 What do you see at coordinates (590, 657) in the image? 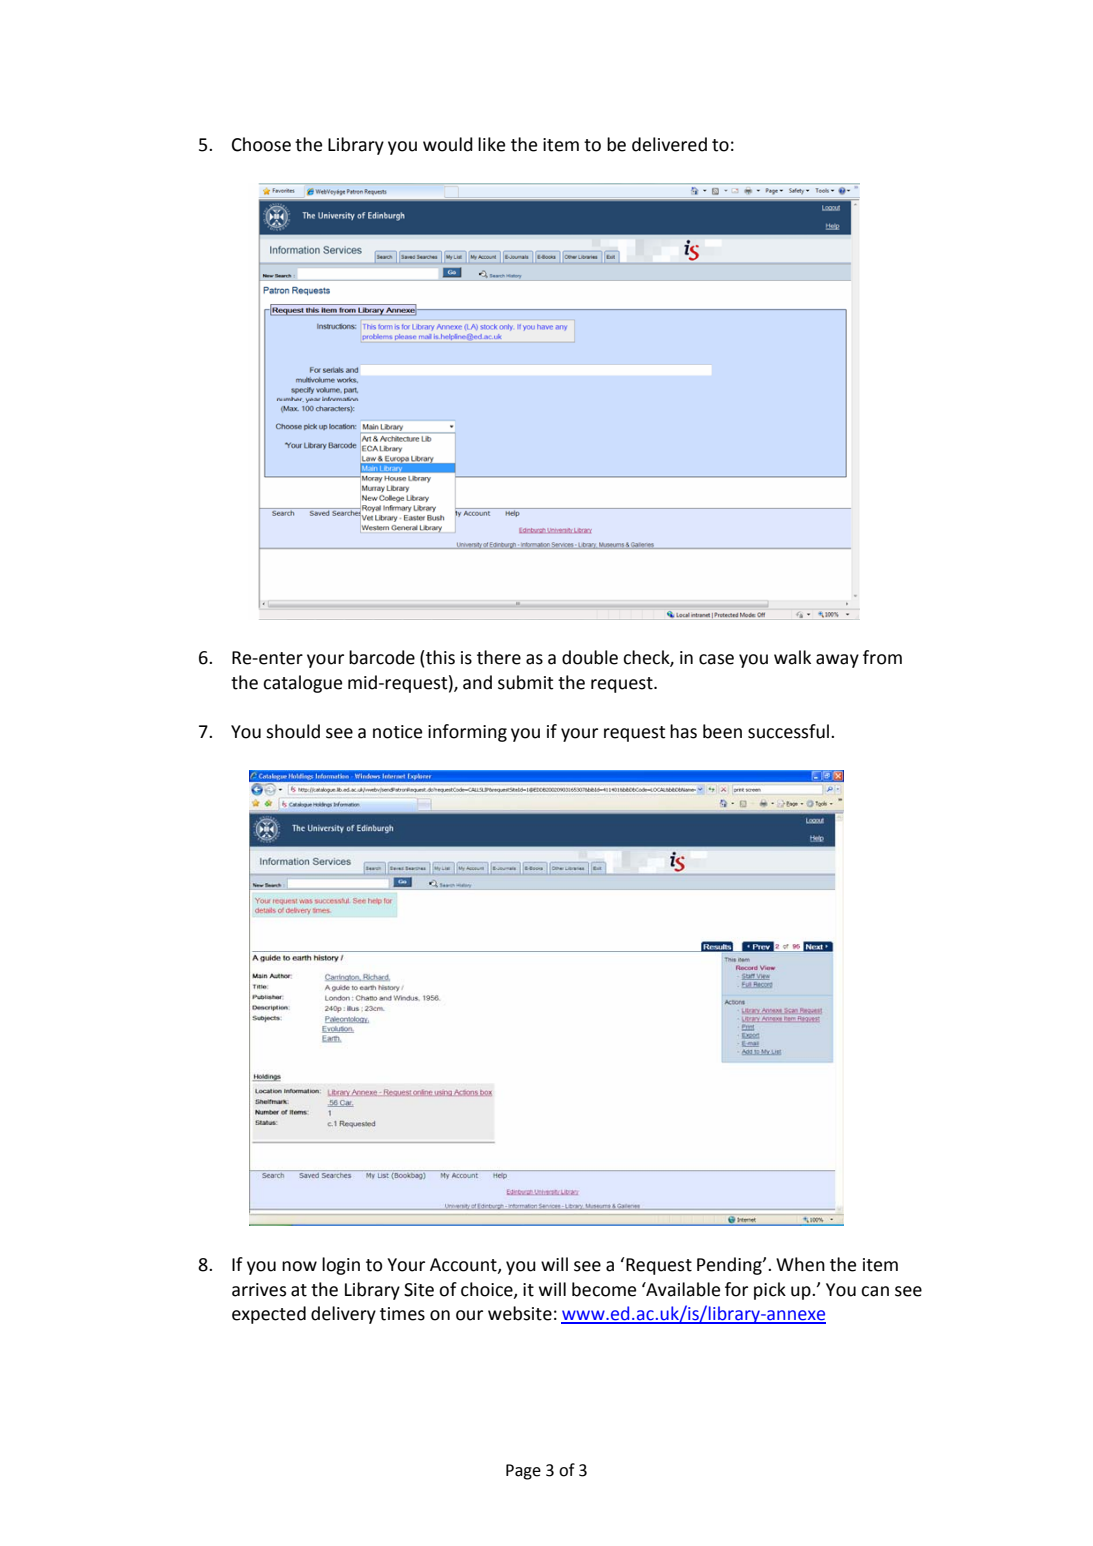
I see `double` at bounding box center [590, 657].
